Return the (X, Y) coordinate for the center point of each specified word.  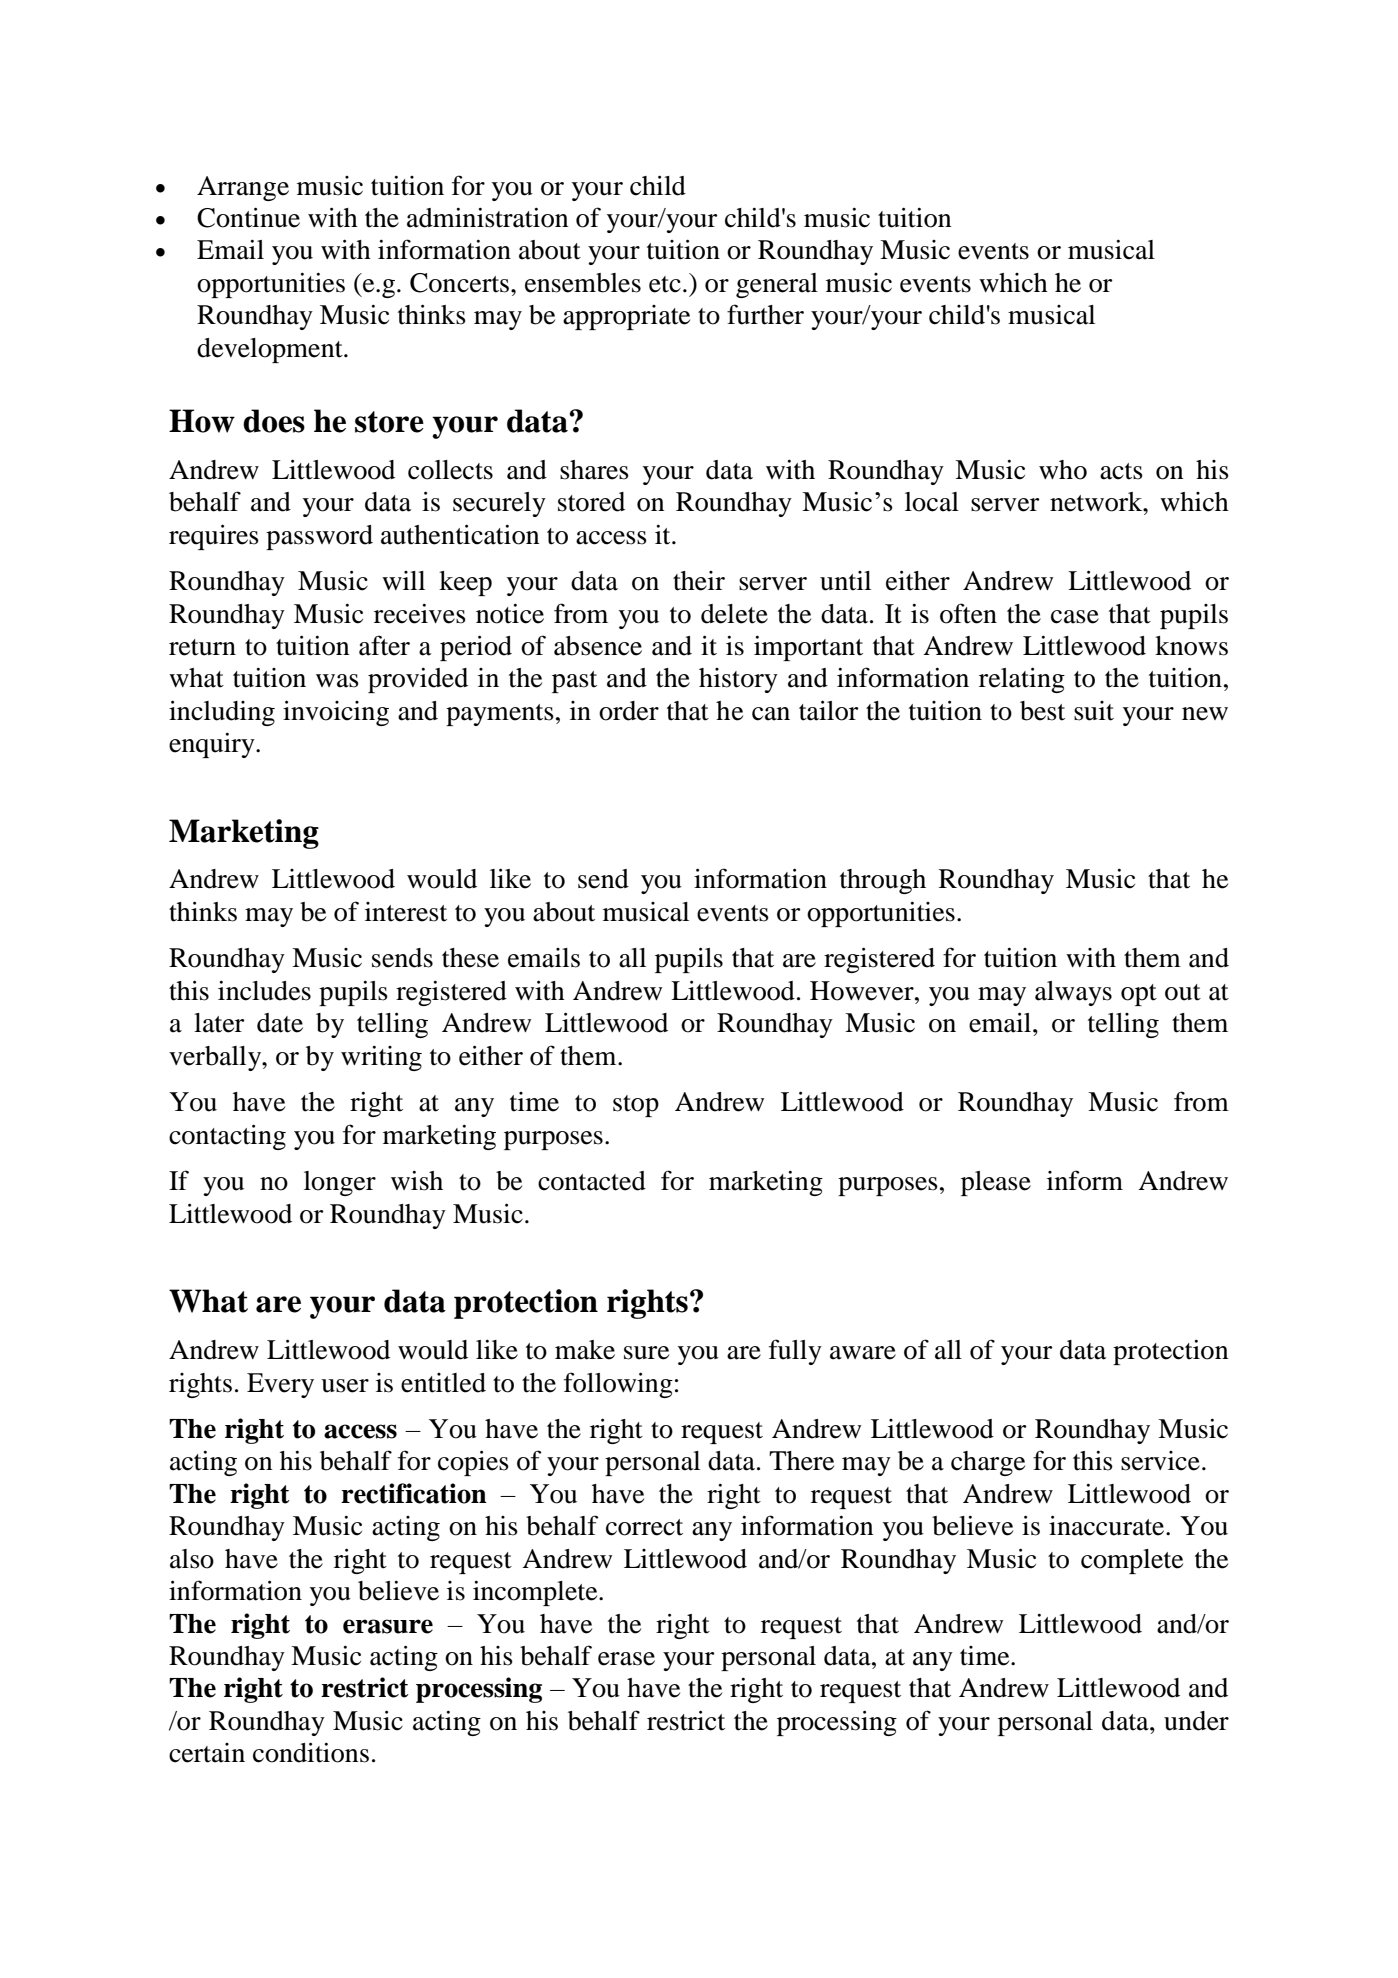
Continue (248, 217)
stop (636, 1106)
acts (1121, 471)
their (699, 581)
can (771, 714)
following (618, 1385)
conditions (311, 1752)
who (1063, 470)
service (1160, 1461)
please (996, 1183)
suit (1094, 711)
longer (340, 1183)
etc (665, 284)
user (345, 1386)
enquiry (213, 745)
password (319, 537)
